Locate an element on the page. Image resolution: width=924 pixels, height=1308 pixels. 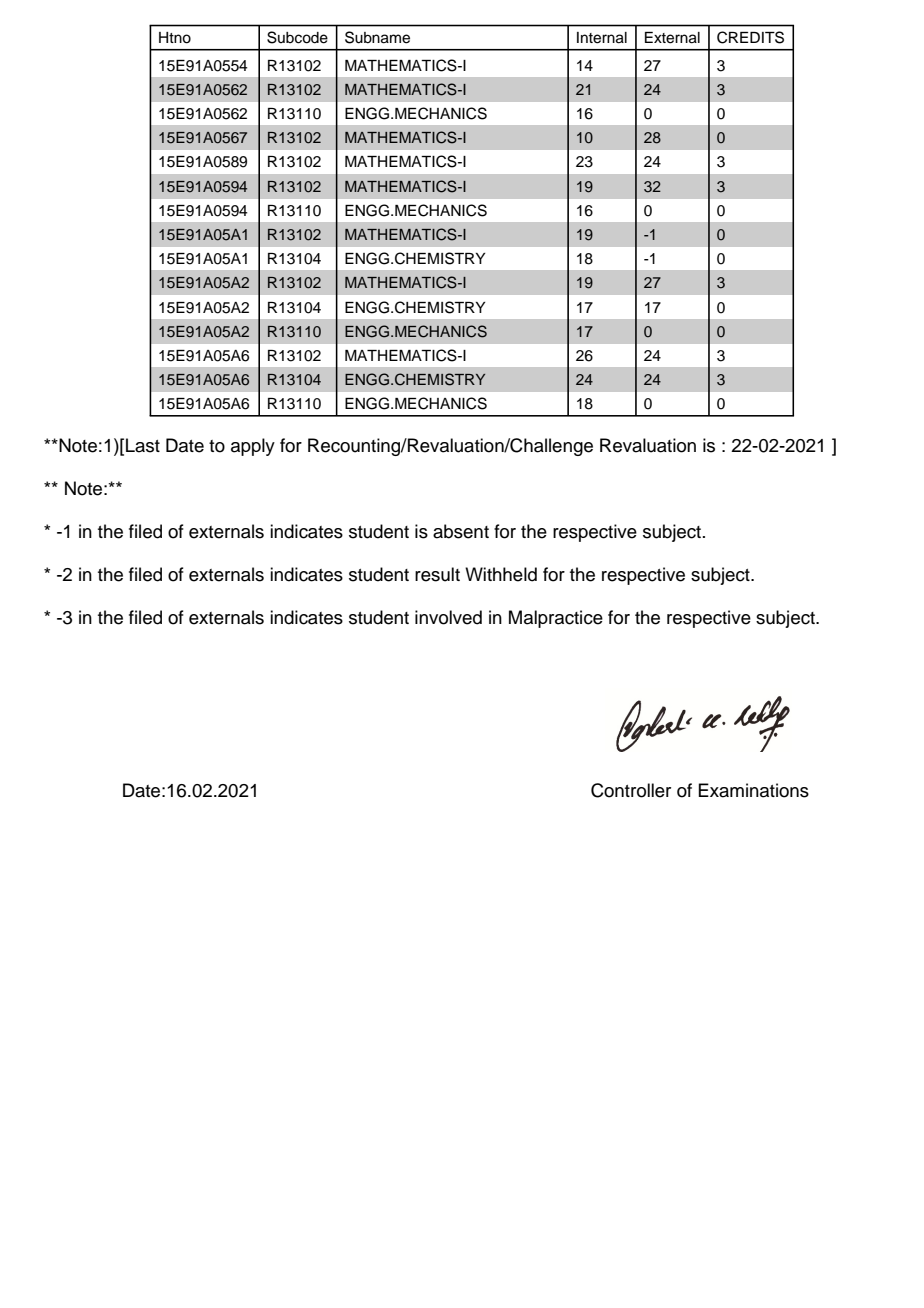
absent is located at coordinates (461, 531).
